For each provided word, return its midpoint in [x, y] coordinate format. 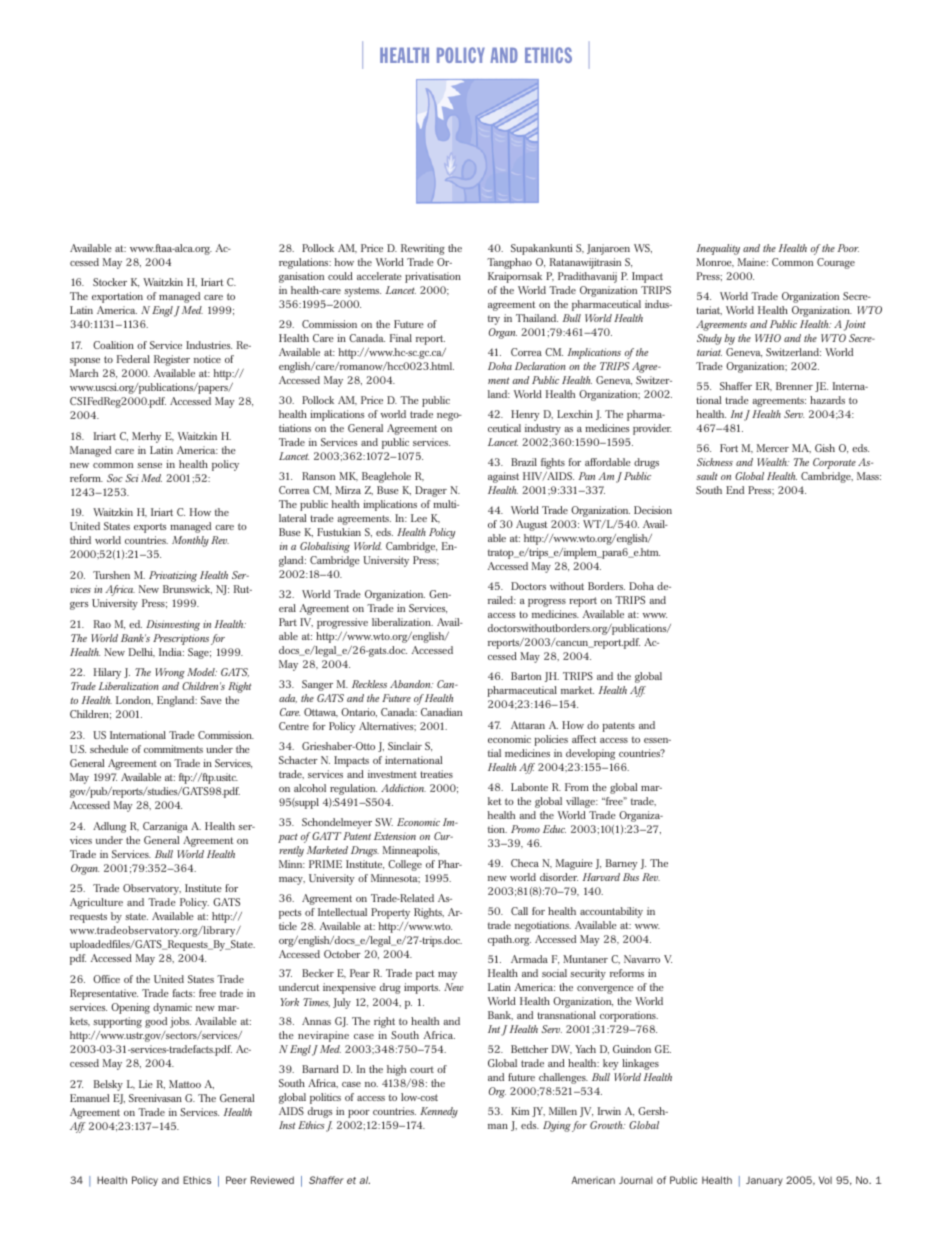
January [764, 1181]
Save [211, 700]
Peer [236, 1180]
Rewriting [423, 249]
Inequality [718, 249]
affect [584, 739]
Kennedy [439, 1112]
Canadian [441, 712]
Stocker [110, 282]
